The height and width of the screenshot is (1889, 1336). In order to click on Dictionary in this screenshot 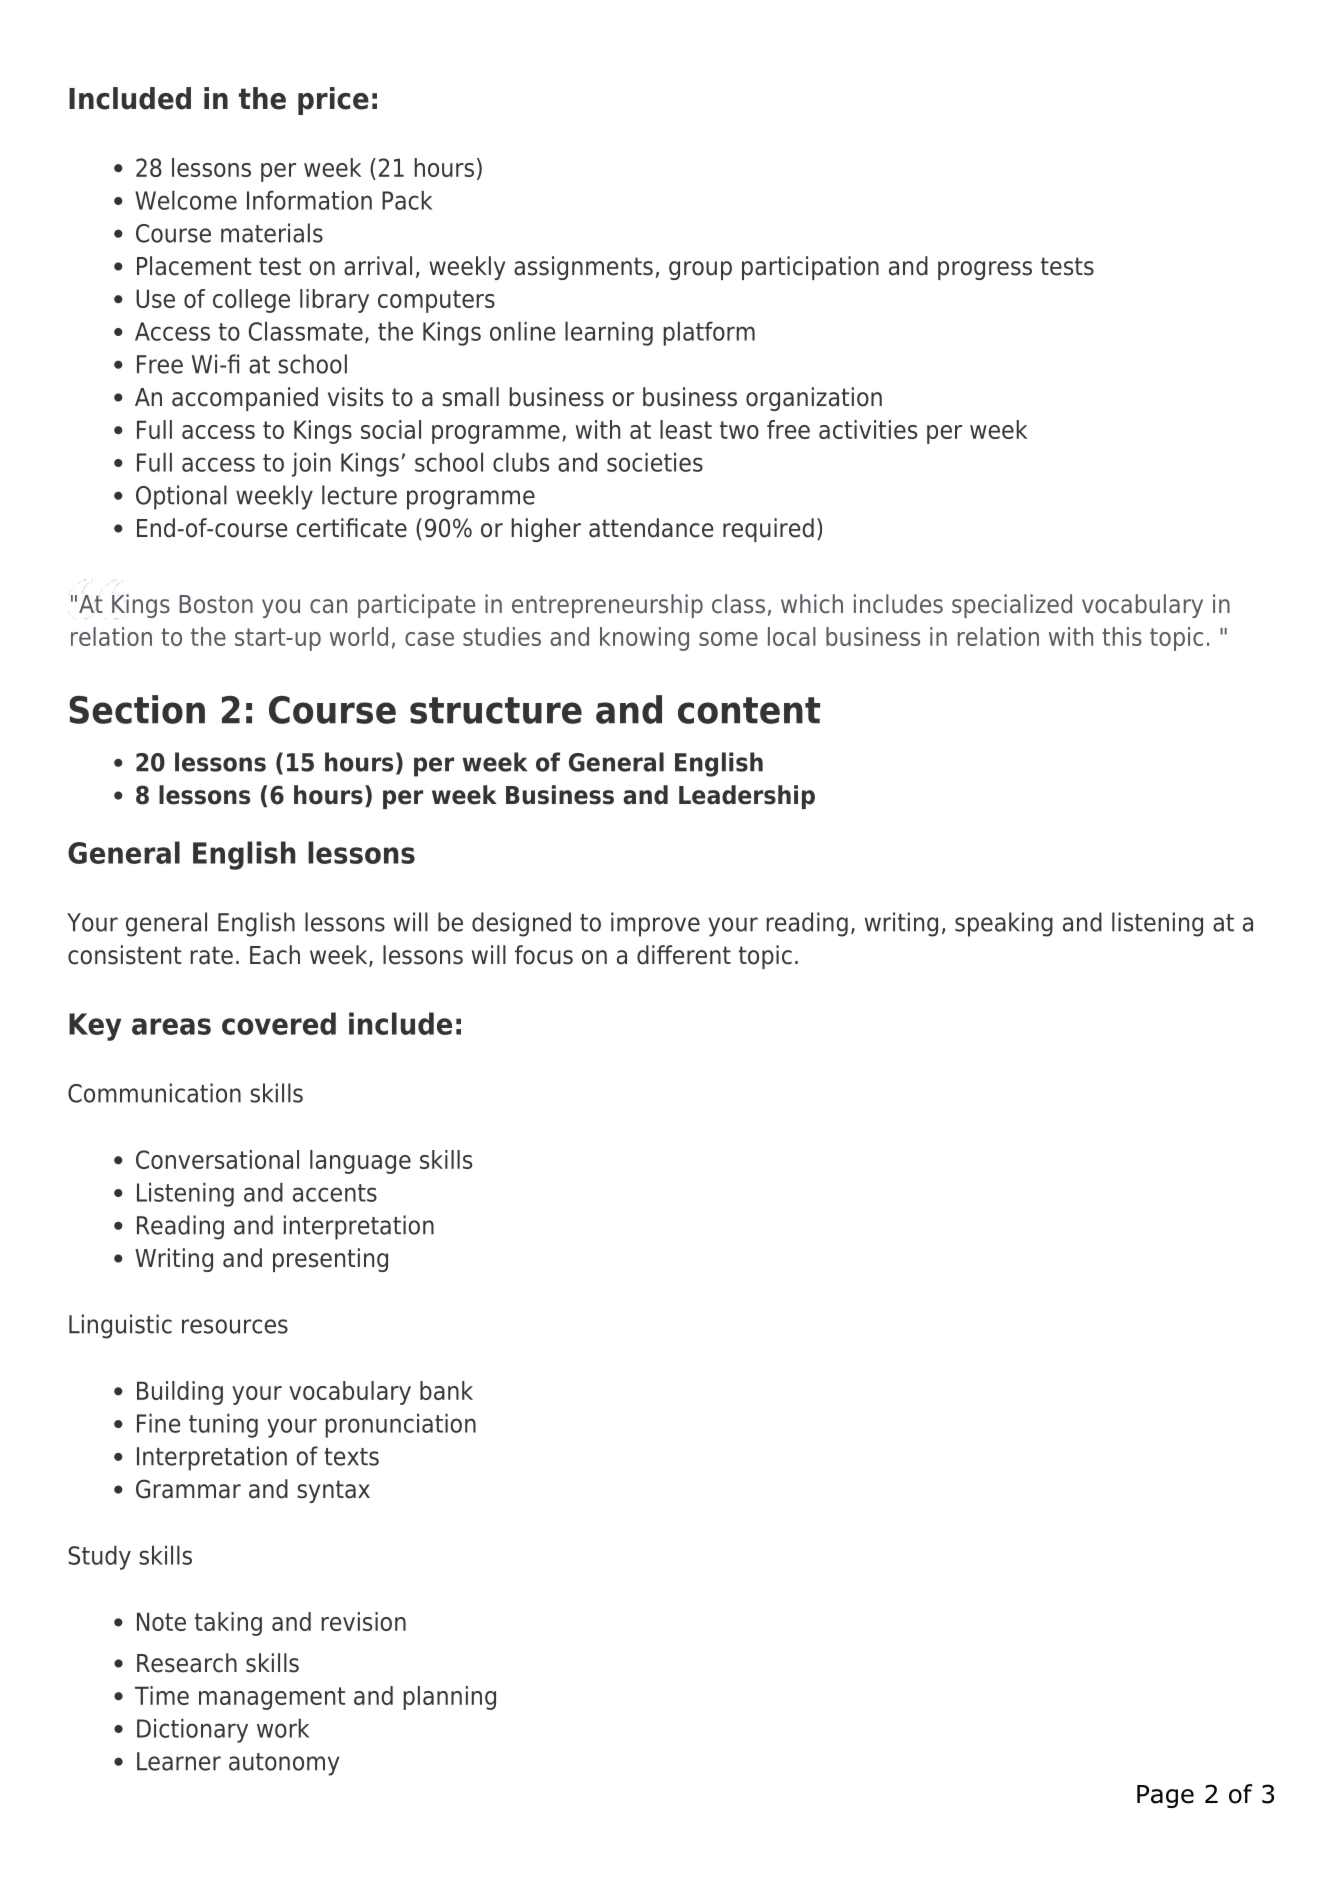, I will do `click(192, 1730)`.
